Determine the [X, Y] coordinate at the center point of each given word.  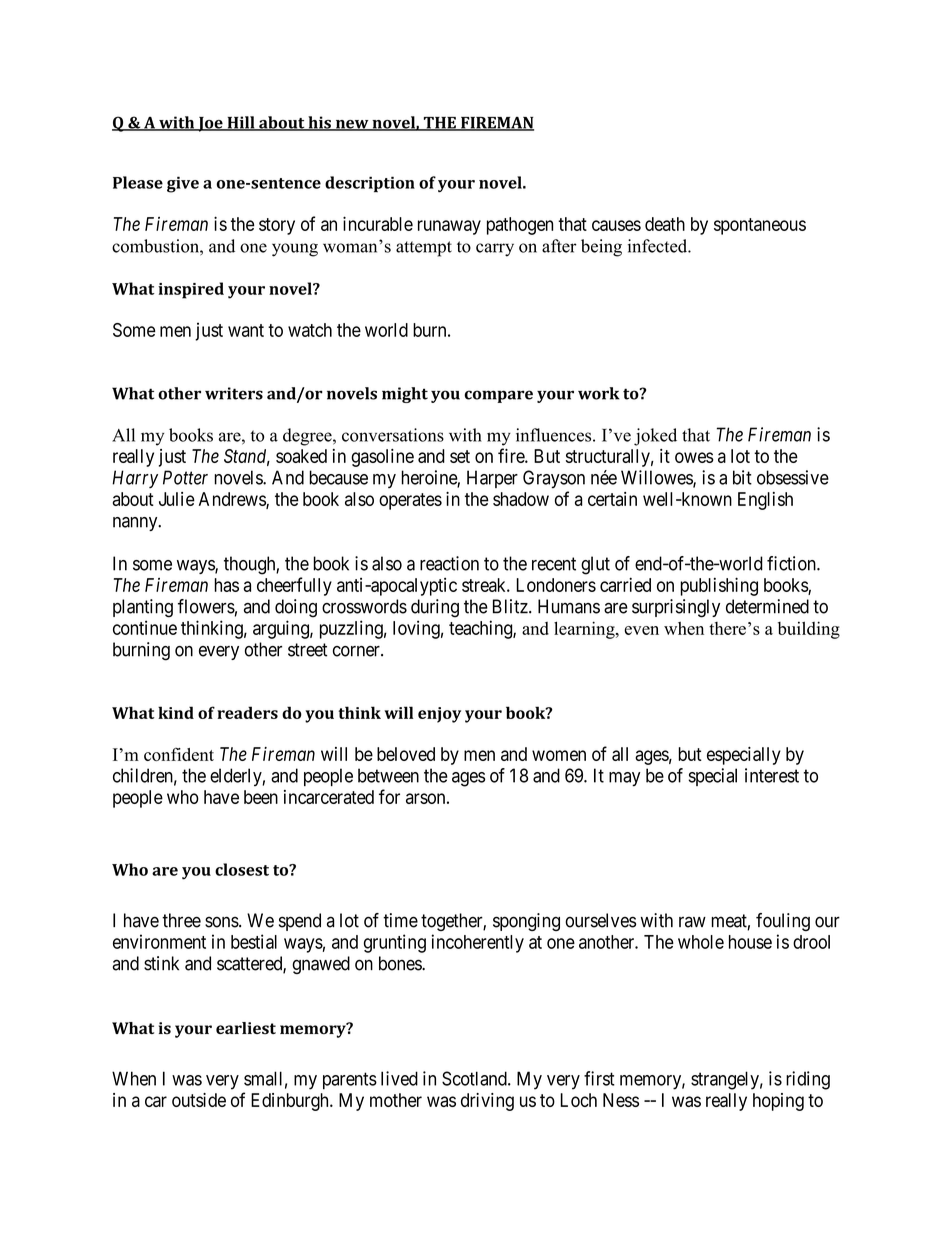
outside [199, 1100]
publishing [719, 586]
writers [234, 393]
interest [772, 775]
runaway [449, 227]
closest [242, 869]
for [389, 796]
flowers [206, 606]
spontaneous [760, 226]
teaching [481, 629]
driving [487, 1102]
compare [498, 396]
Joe [210, 124]
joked [655, 437]
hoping [778, 1102]
